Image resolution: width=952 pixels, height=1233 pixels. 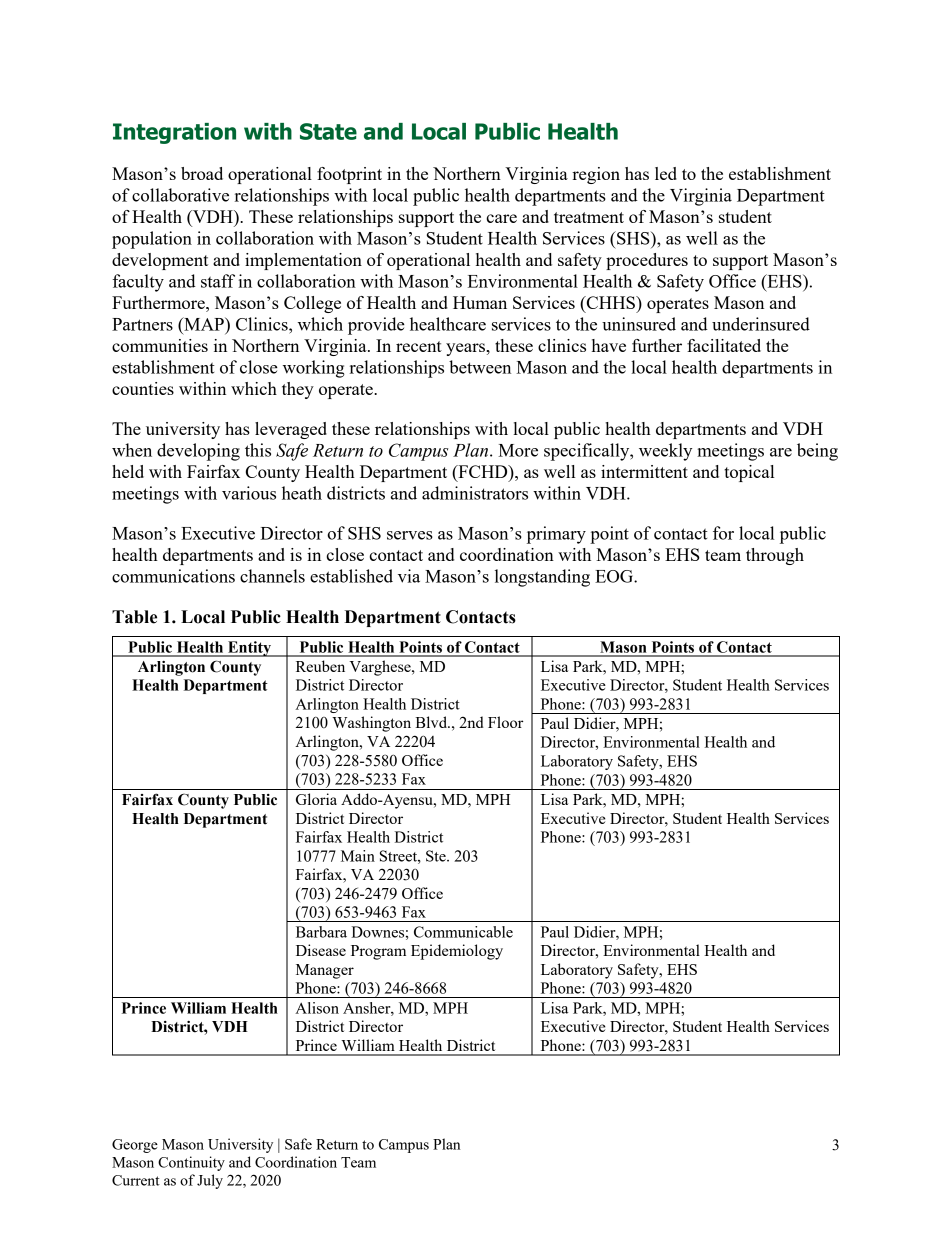 What do you see at coordinates (249, 493) in the page?
I see `various` at bounding box center [249, 493].
